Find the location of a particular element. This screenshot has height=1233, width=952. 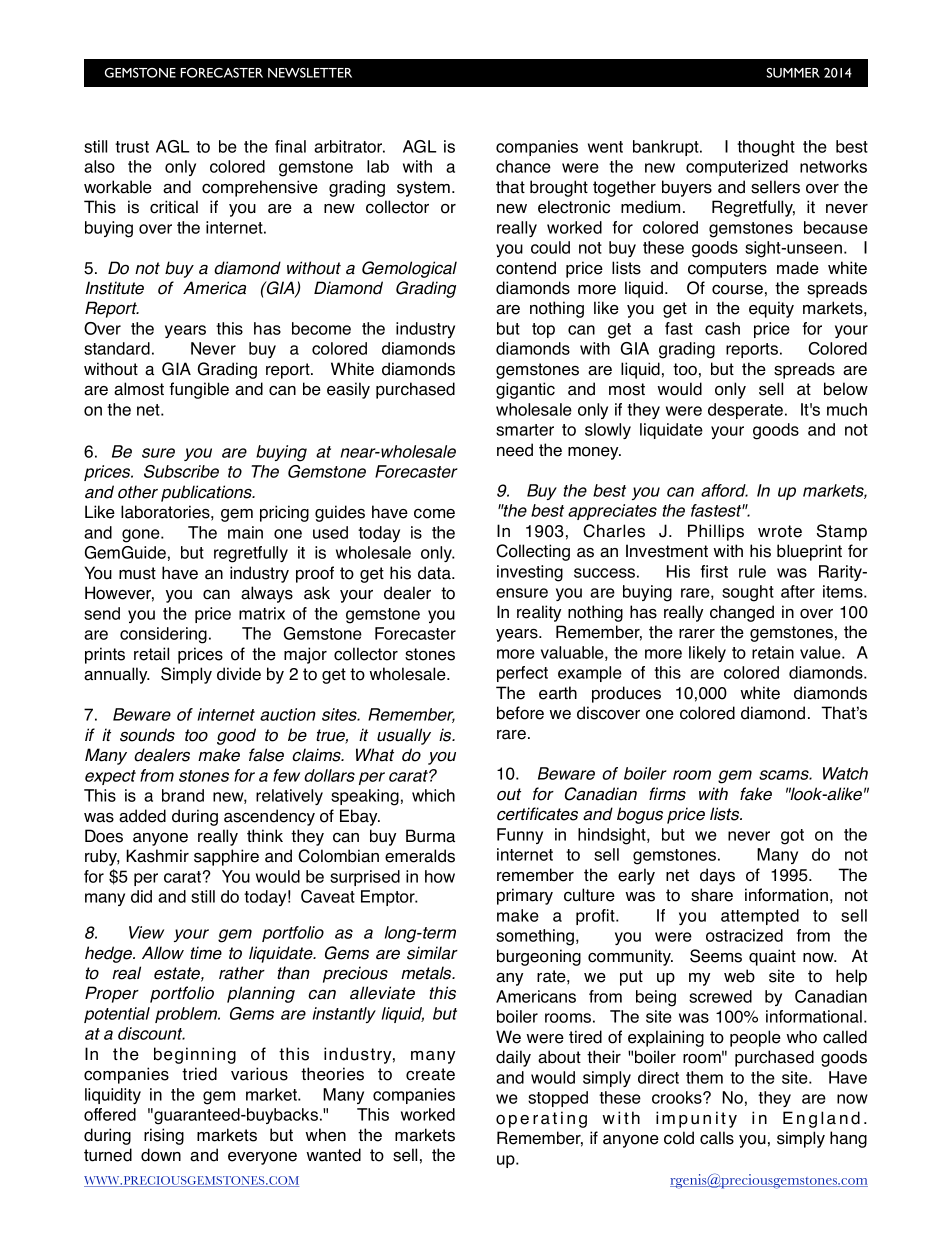

retain is located at coordinates (773, 652).
